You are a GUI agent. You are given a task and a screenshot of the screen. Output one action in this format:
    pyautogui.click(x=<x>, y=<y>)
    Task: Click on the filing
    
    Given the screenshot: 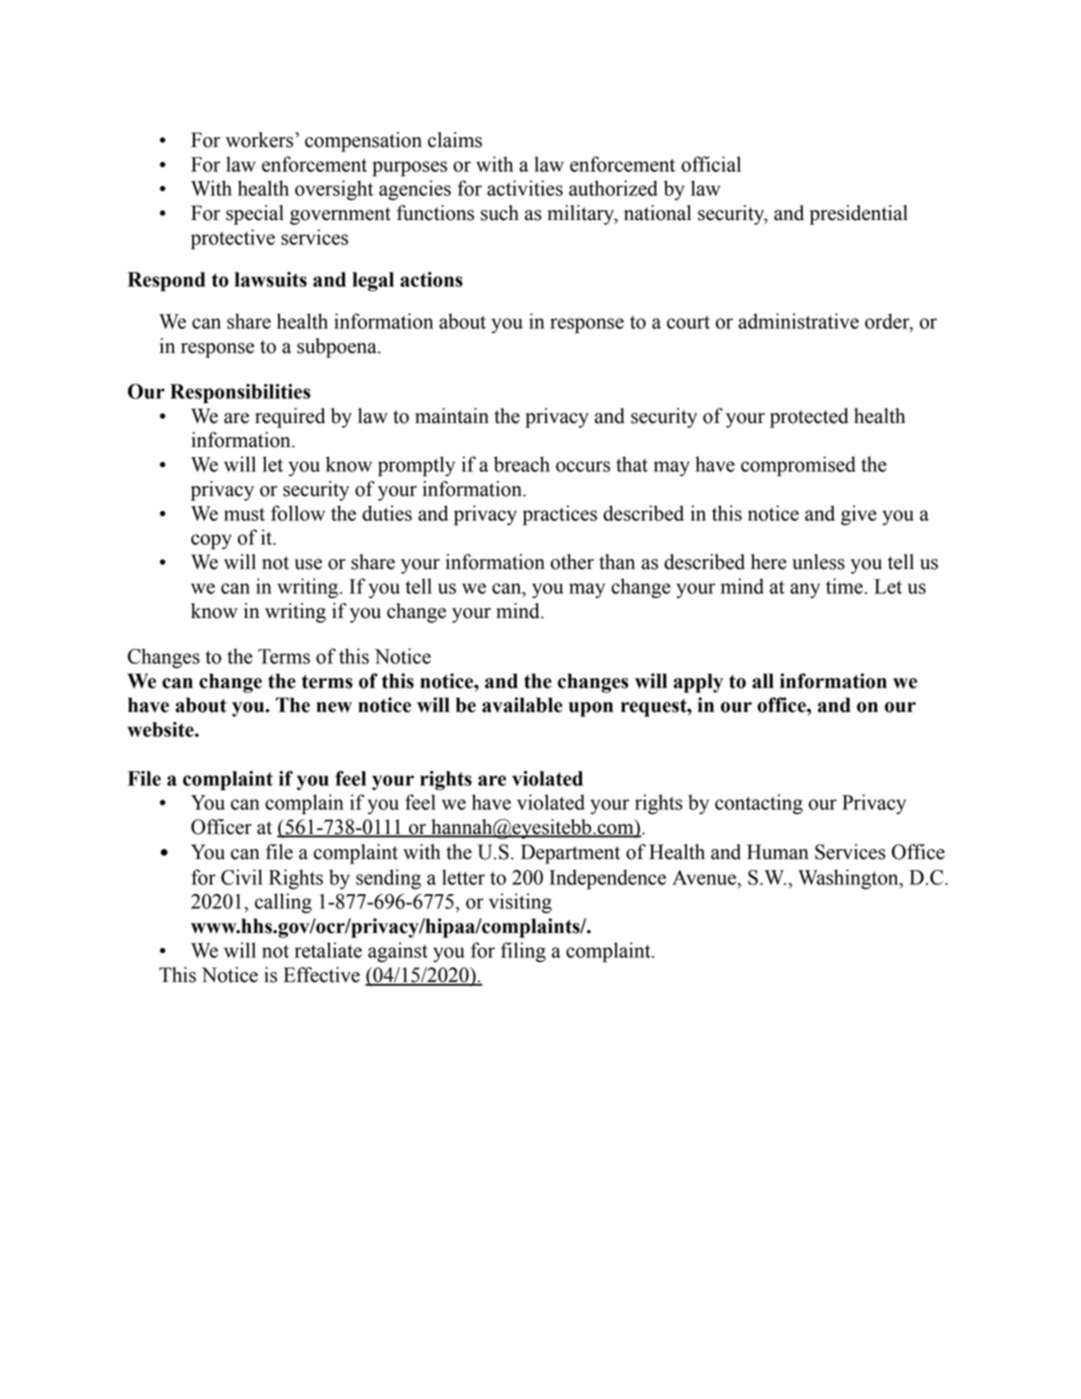 What is the action you would take?
    pyautogui.click(x=523, y=952)
